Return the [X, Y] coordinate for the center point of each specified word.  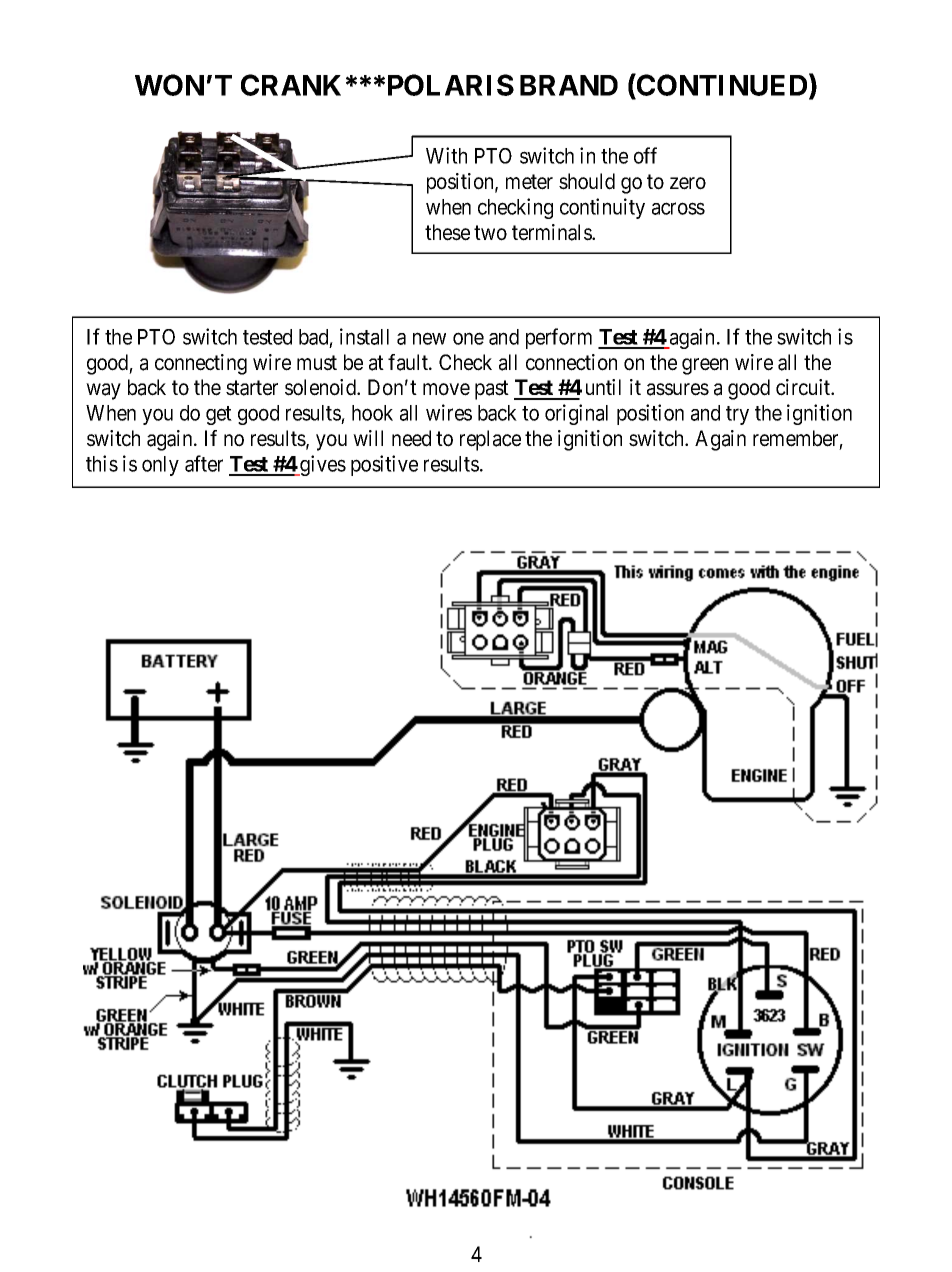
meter [529, 182]
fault [409, 362]
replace [490, 440]
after [204, 463]
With [446, 155]
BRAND [569, 85]
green [705, 366]
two [490, 233]
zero [688, 183]
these [447, 232]
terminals [552, 232]
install [364, 336]
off [645, 155]
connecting [201, 364]
